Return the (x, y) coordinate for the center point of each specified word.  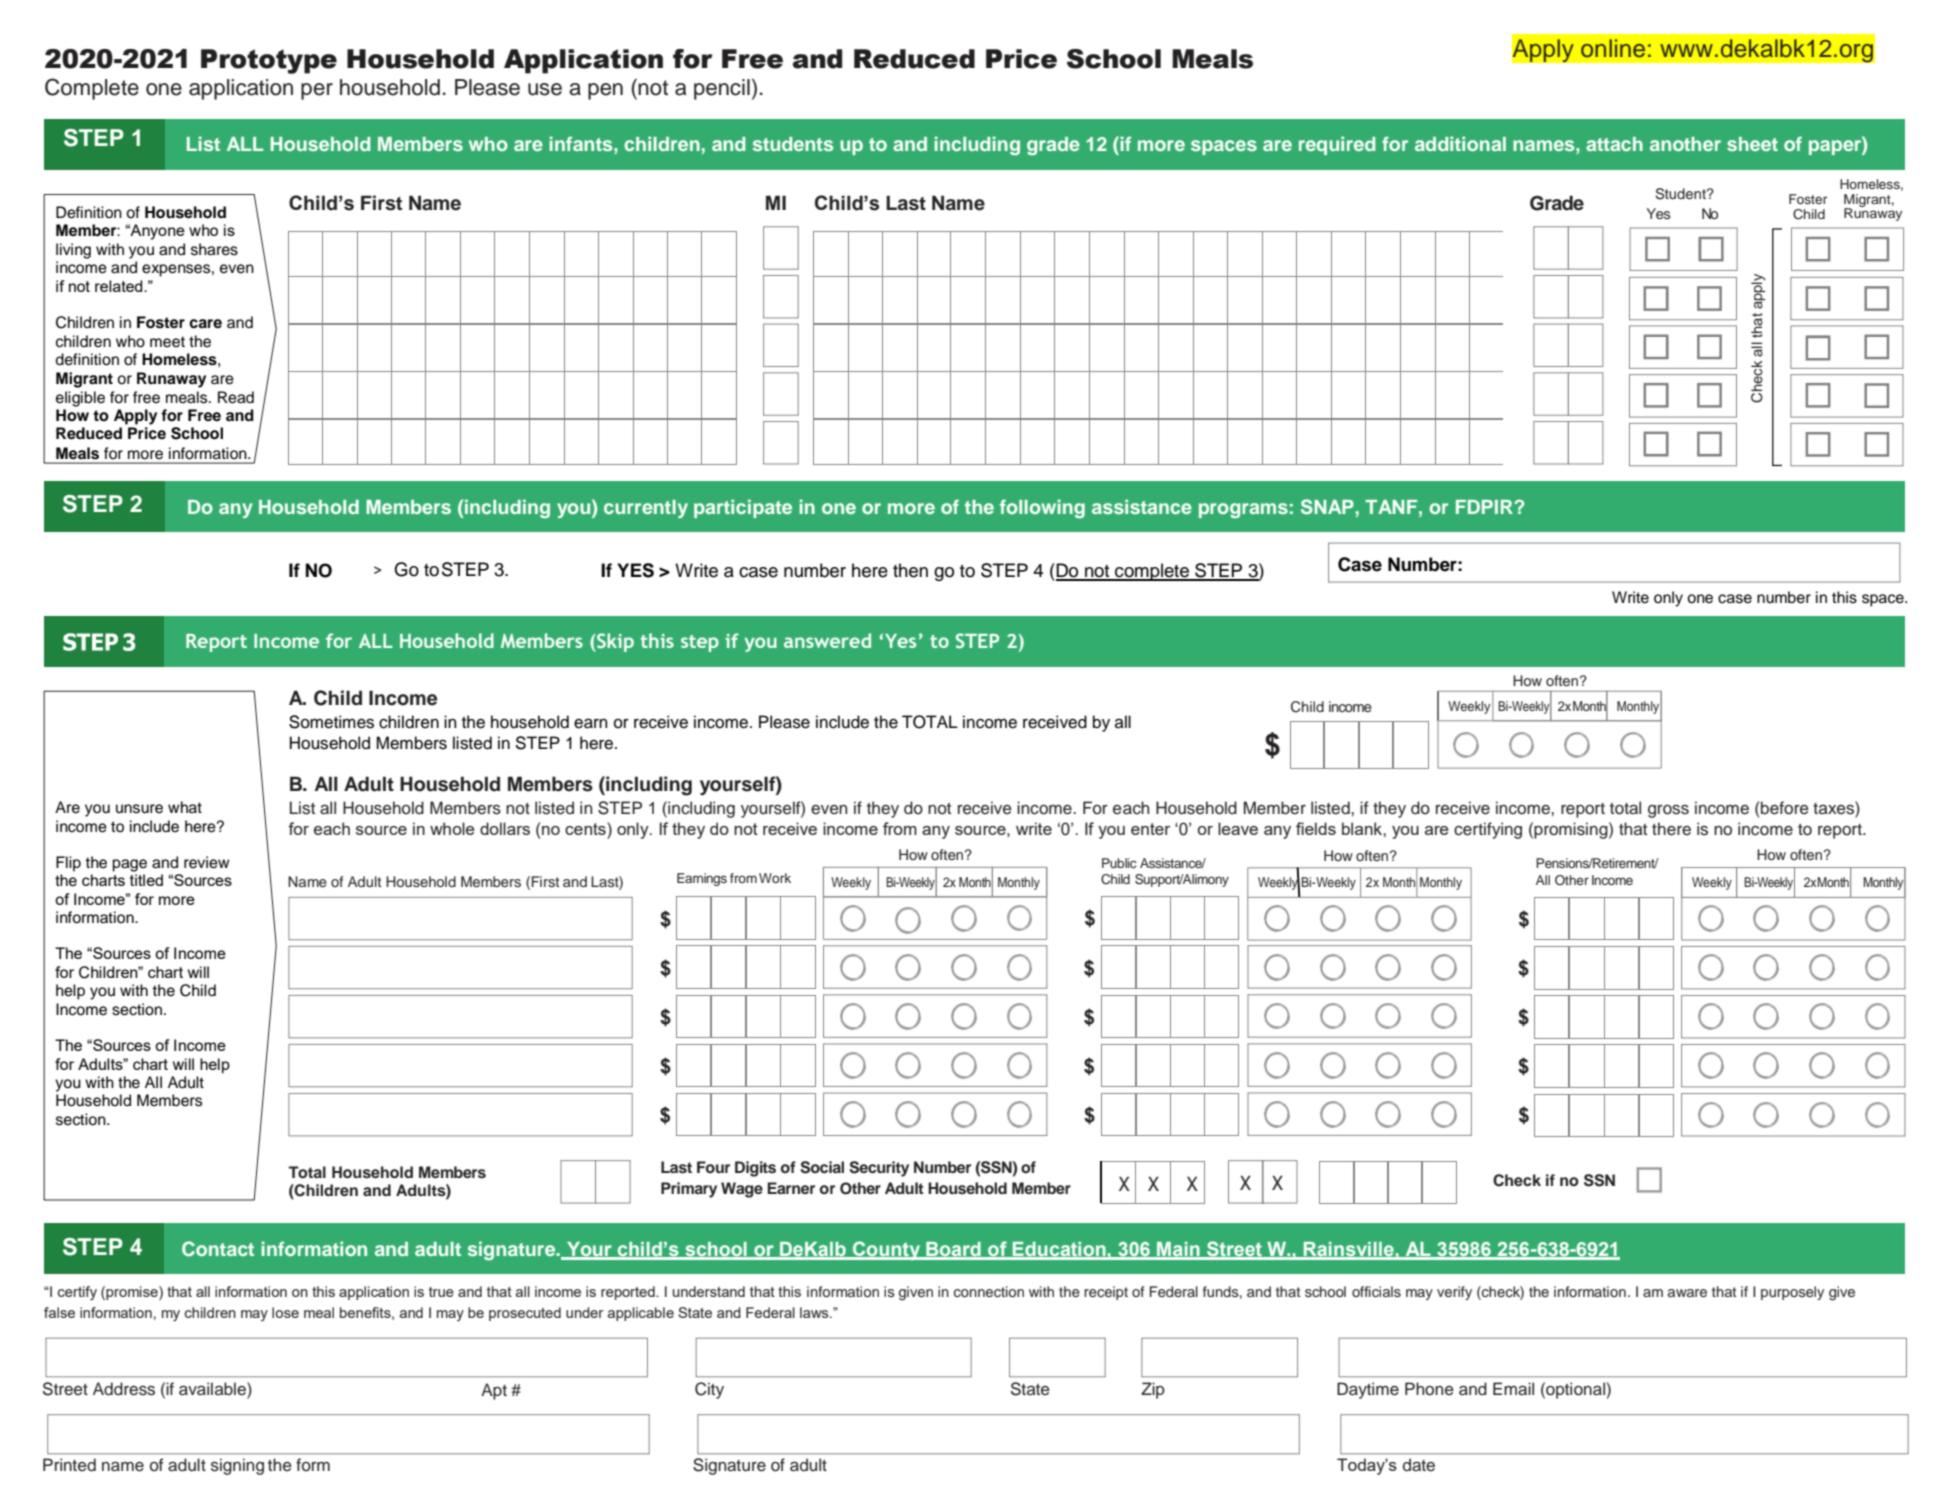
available (213, 1389)
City (709, 1390)
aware (1687, 1293)
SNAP (1327, 507)
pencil (722, 89)
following (1042, 508)
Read (236, 397)
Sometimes (331, 722)
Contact (218, 1249)
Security (879, 1169)
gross (1668, 811)
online (1613, 48)
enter (1150, 829)
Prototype (269, 61)
